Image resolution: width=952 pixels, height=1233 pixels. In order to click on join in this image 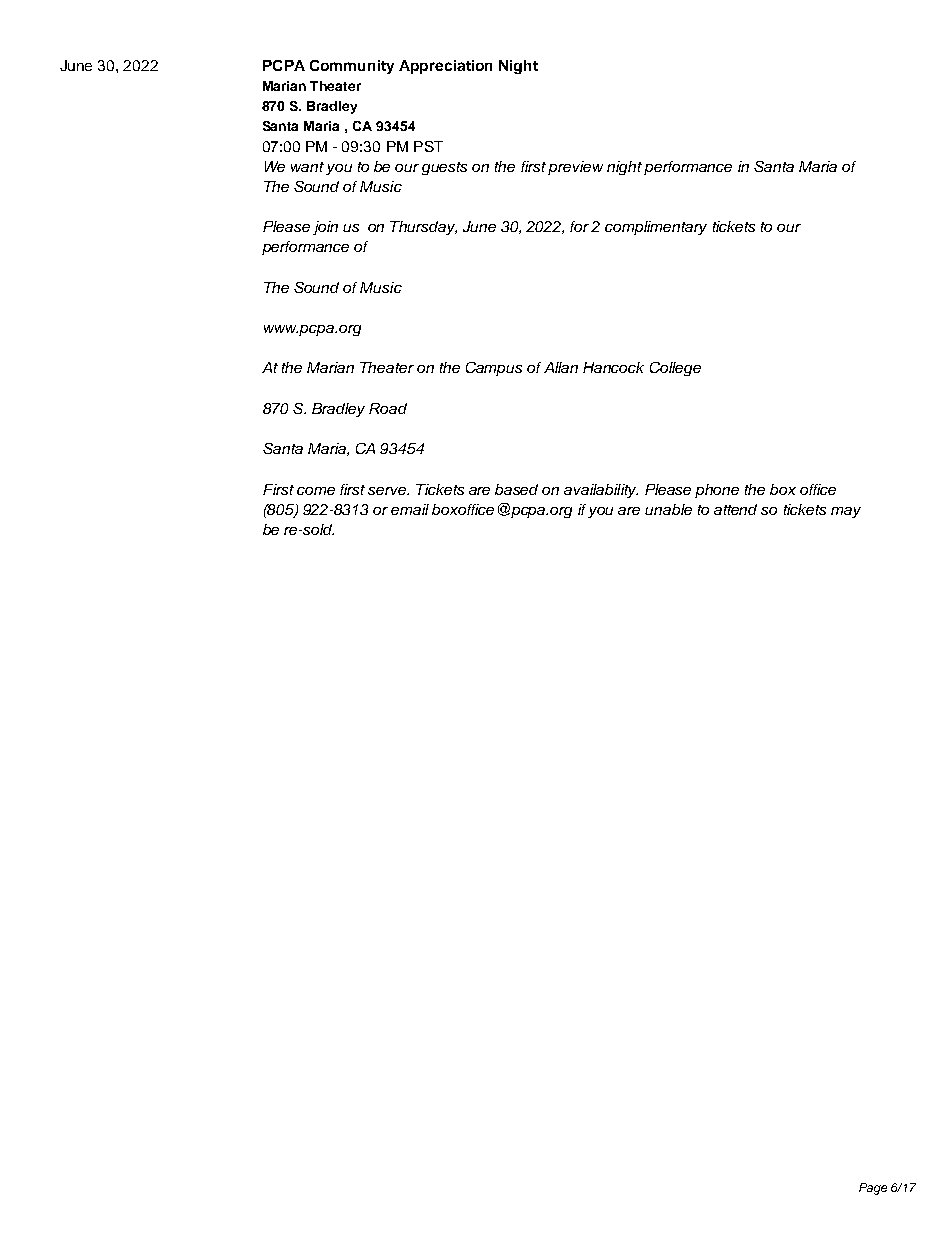, I will do `click(325, 228)`.
